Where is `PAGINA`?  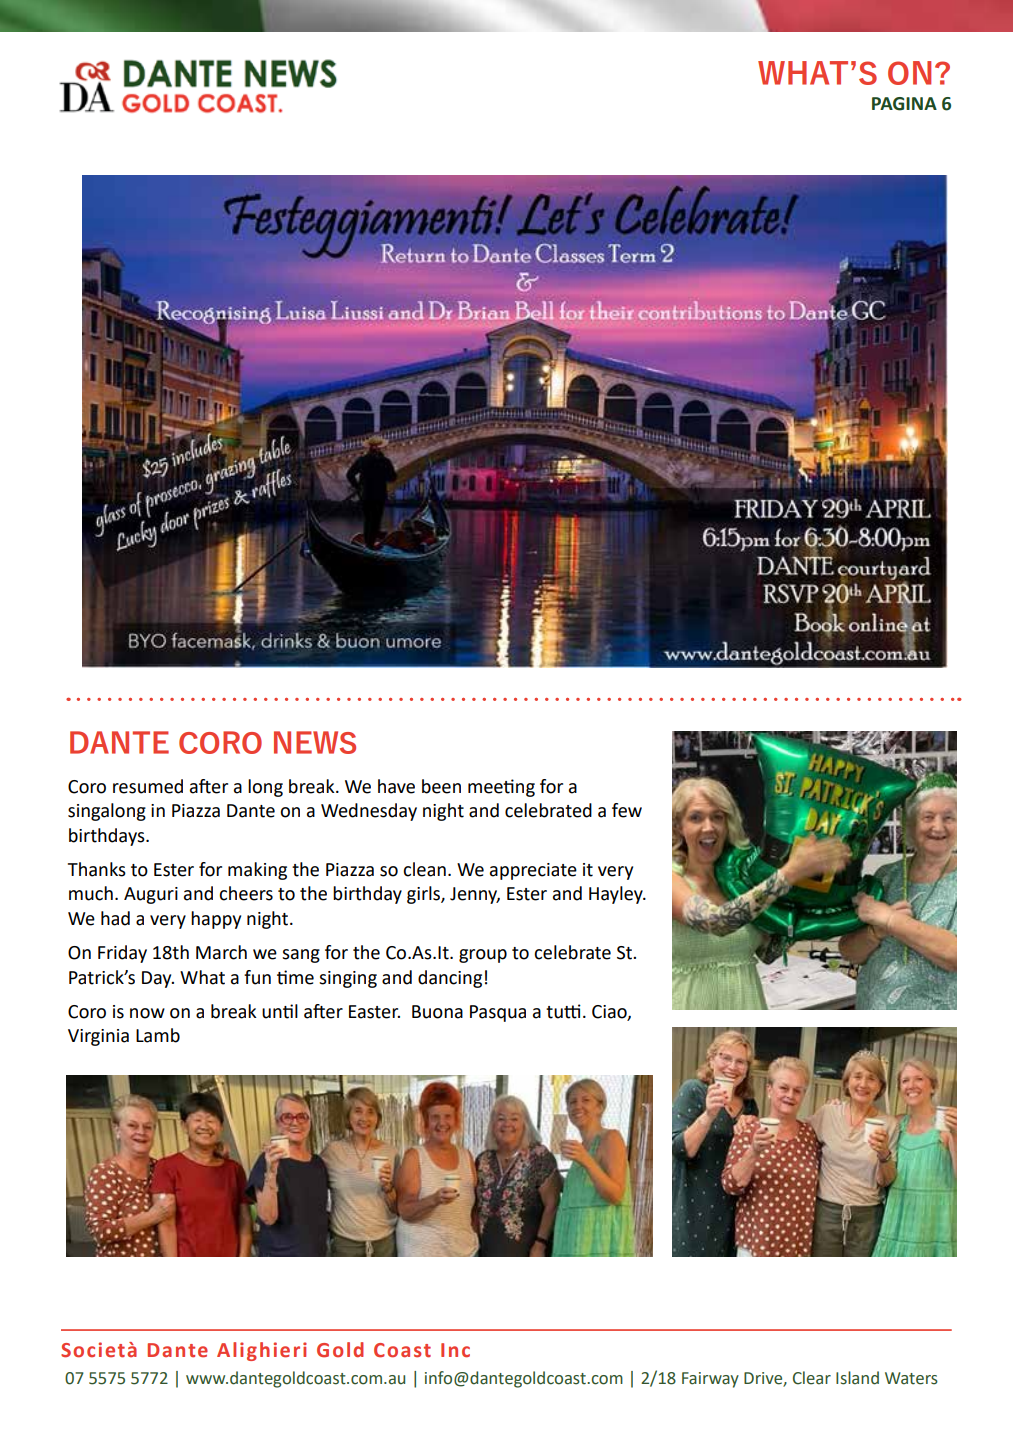 PAGINA is located at coordinates (904, 104).
